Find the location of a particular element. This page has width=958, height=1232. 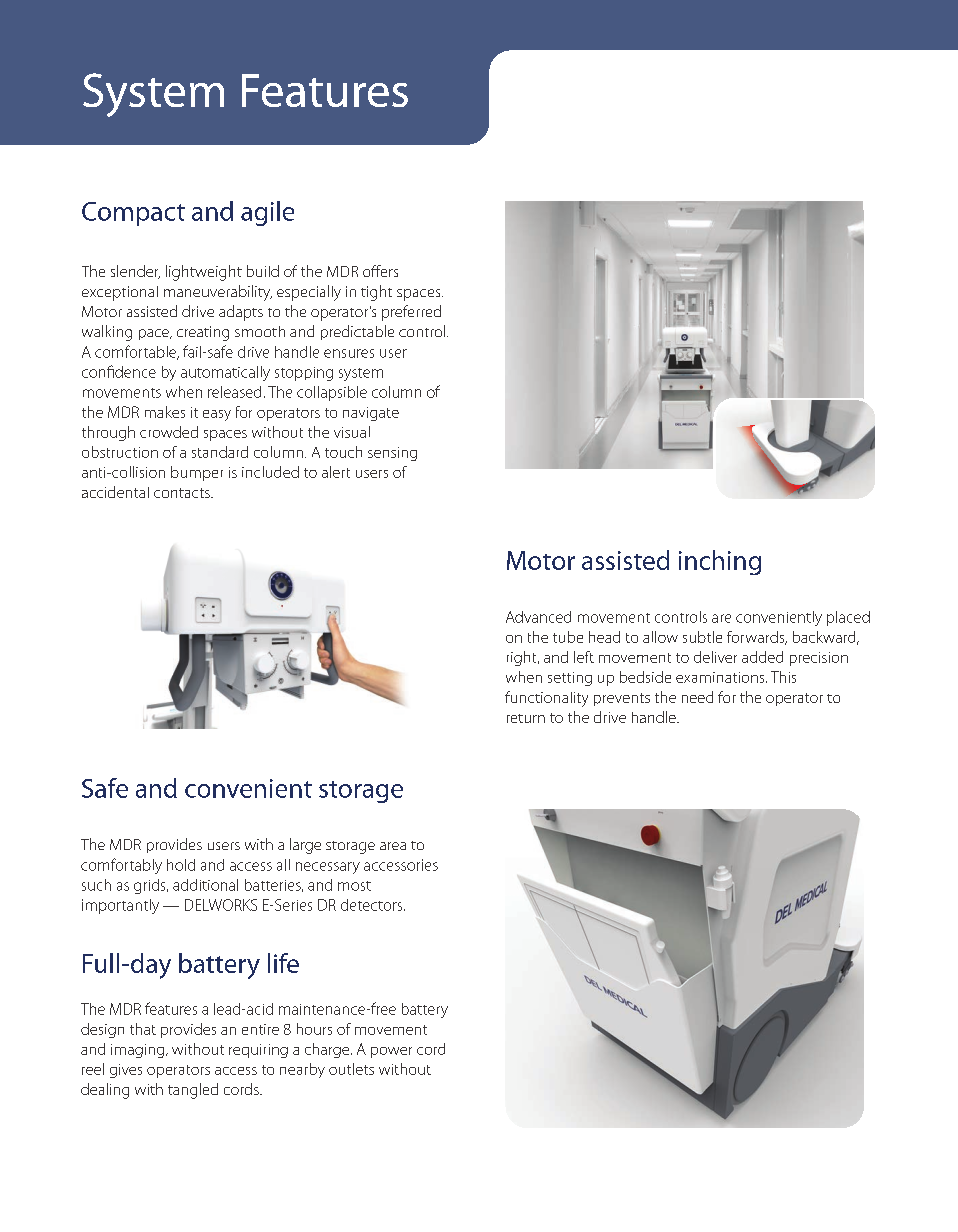

contacts is located at coordinates (183, 493).
